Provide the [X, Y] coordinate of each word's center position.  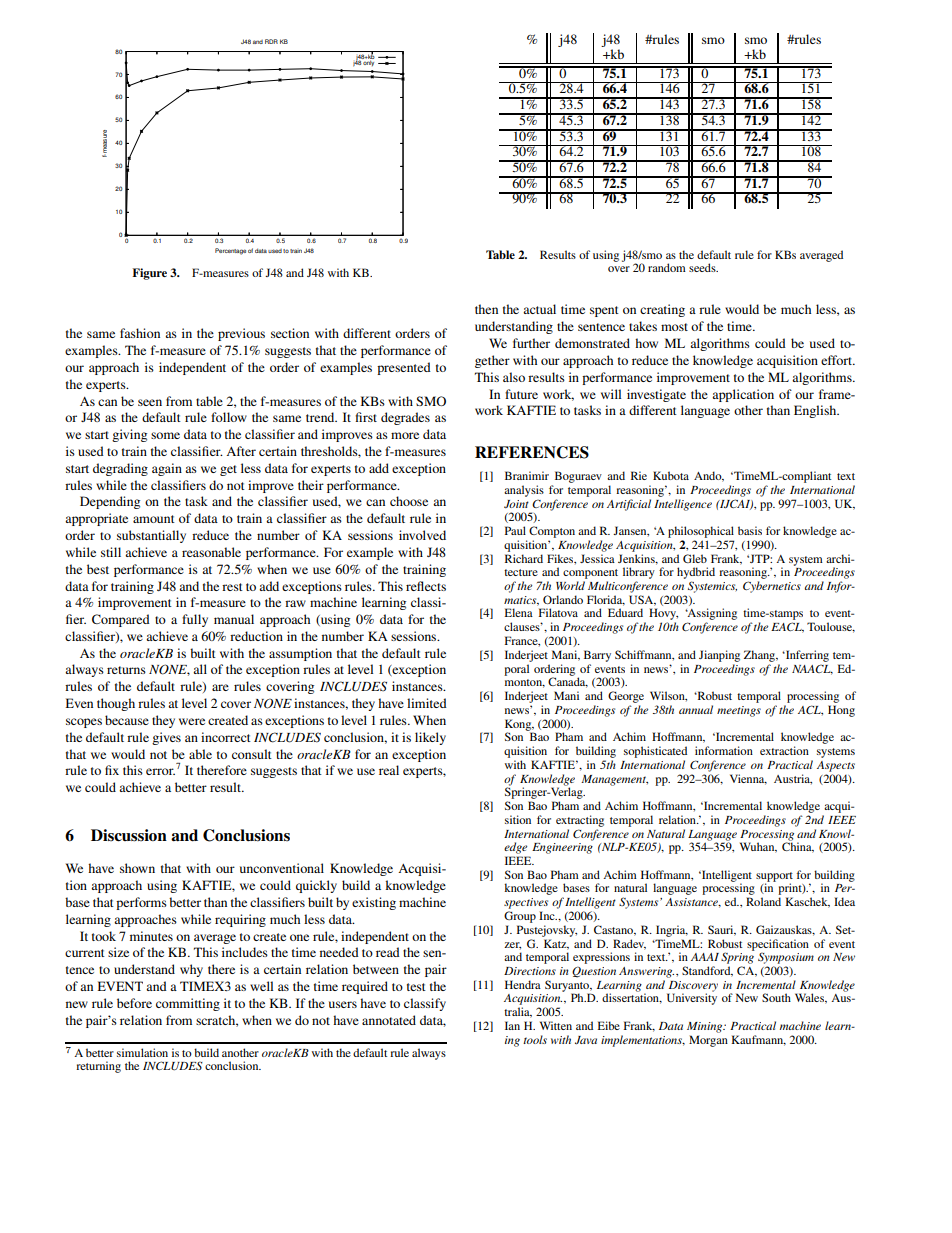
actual [539, 309]
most [674, 327]
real [389, 770]
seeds [703, 267]
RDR [271, 41]
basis [750, 530]
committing [188, 1004]
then [486, 309]
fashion [140, 333]
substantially [151, 536]
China [798, 846]
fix [112, 770]
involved [422, 535]
